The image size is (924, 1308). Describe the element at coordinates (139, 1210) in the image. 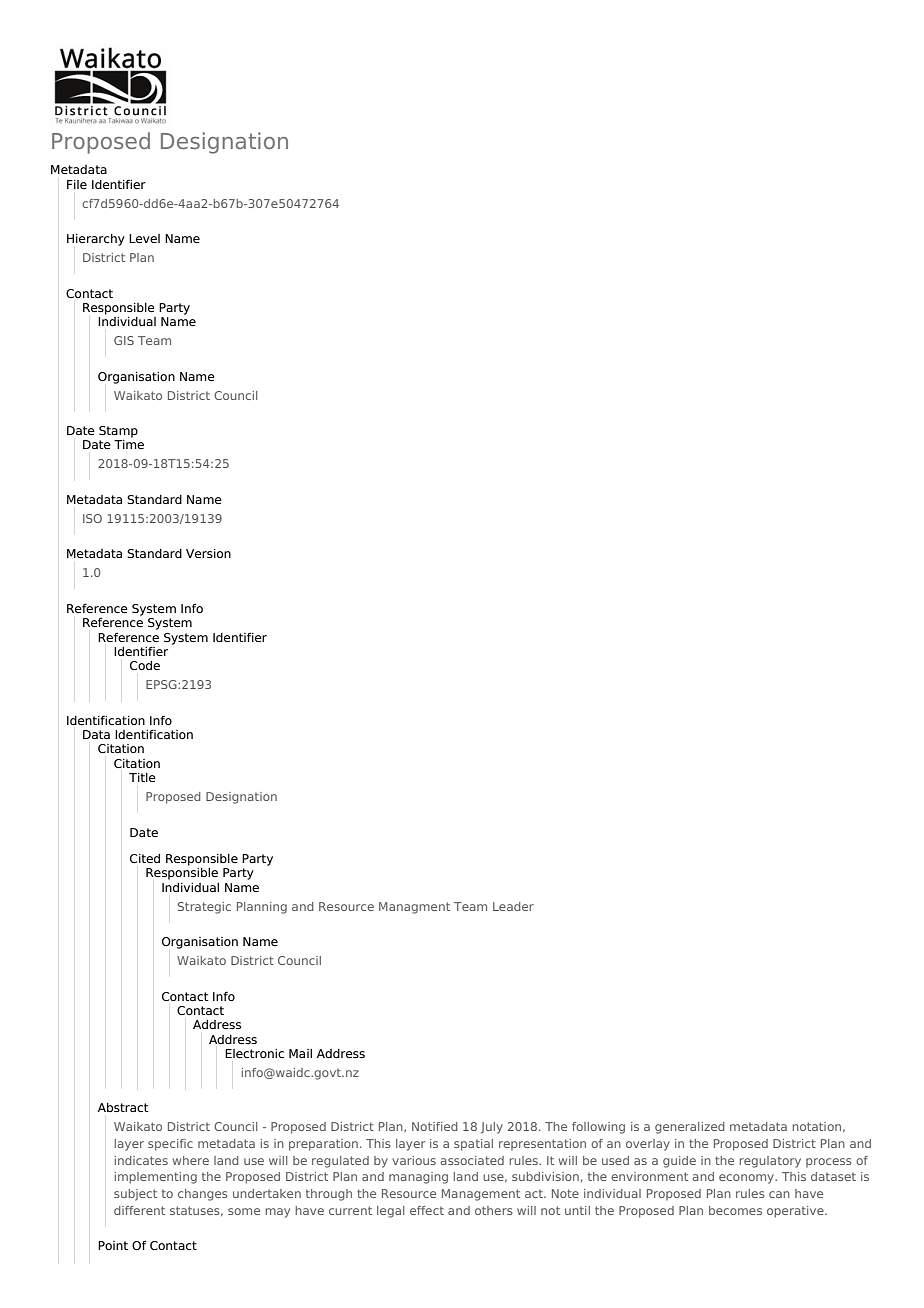

I see `different` at that location.
